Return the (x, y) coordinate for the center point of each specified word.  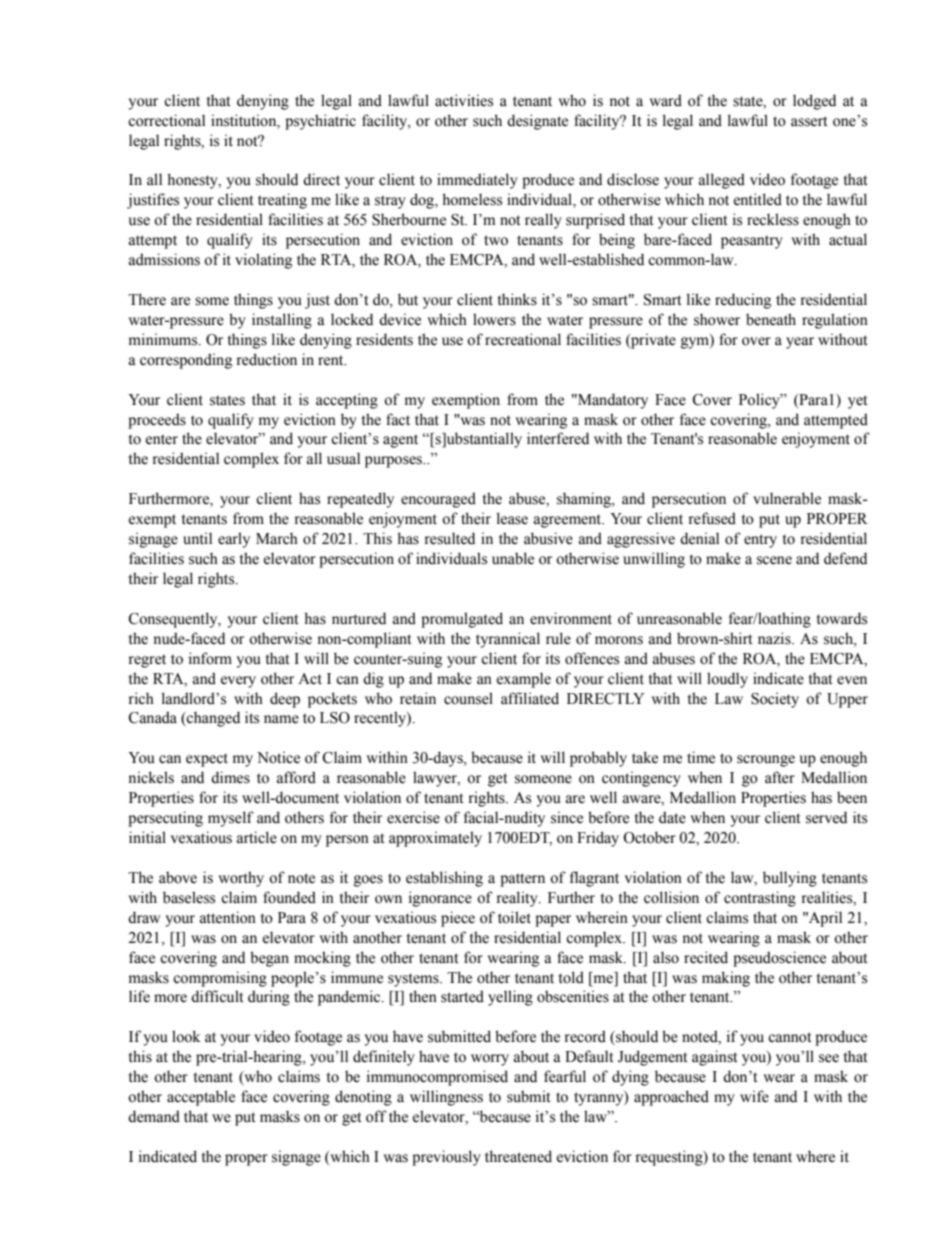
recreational (523, 339)
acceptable (201, 1098)
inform (210, 658)
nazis (775, 638)
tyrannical (508, 640)
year (800, 343)
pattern (522, 880)
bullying (790, 879)
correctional (166, 120)
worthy (241, 879)
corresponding (186, 361)
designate (537, 122)
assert (809, 121)
